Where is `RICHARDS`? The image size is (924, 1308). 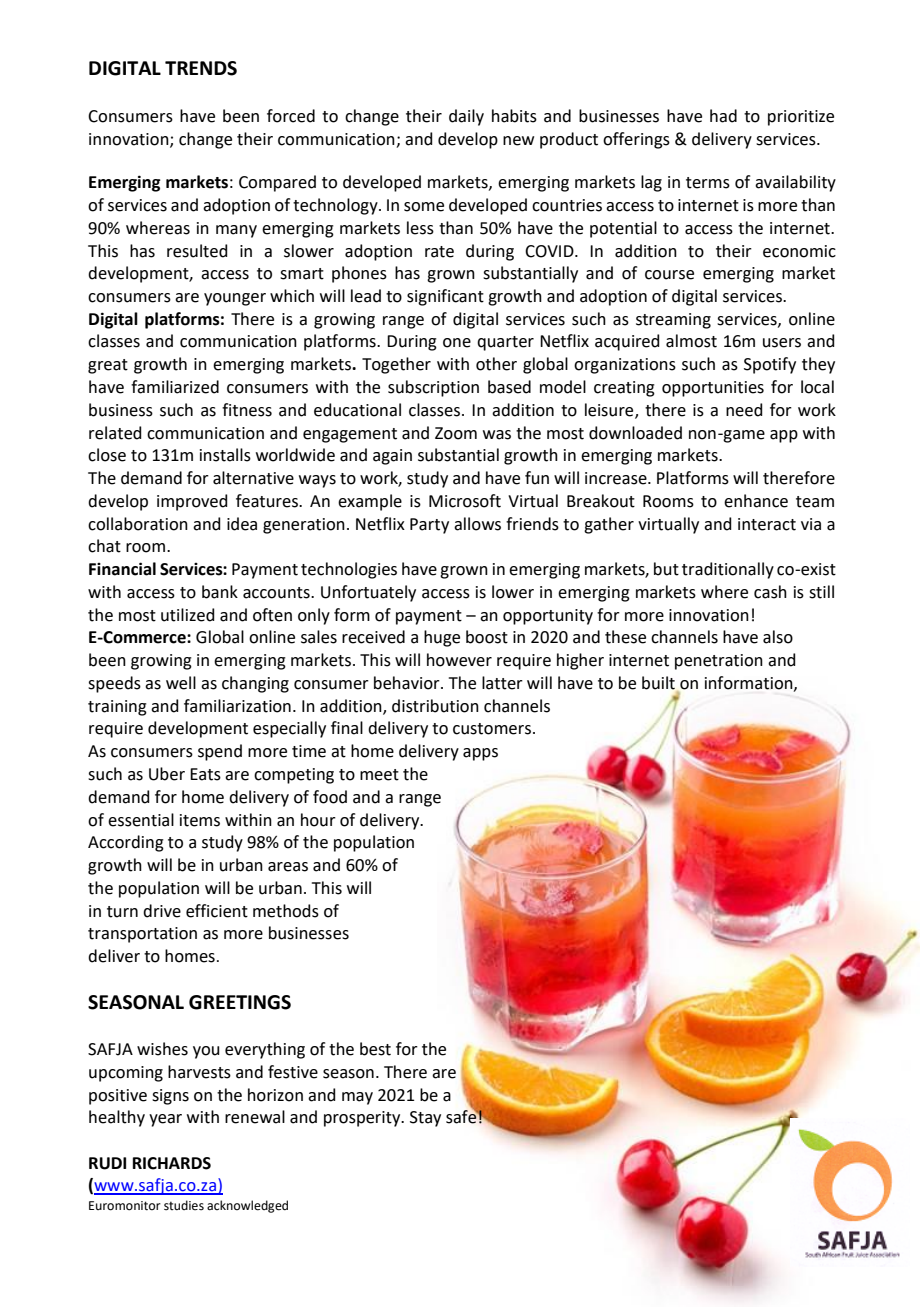
RICHARDS is located at coordinates (172, 1163).
